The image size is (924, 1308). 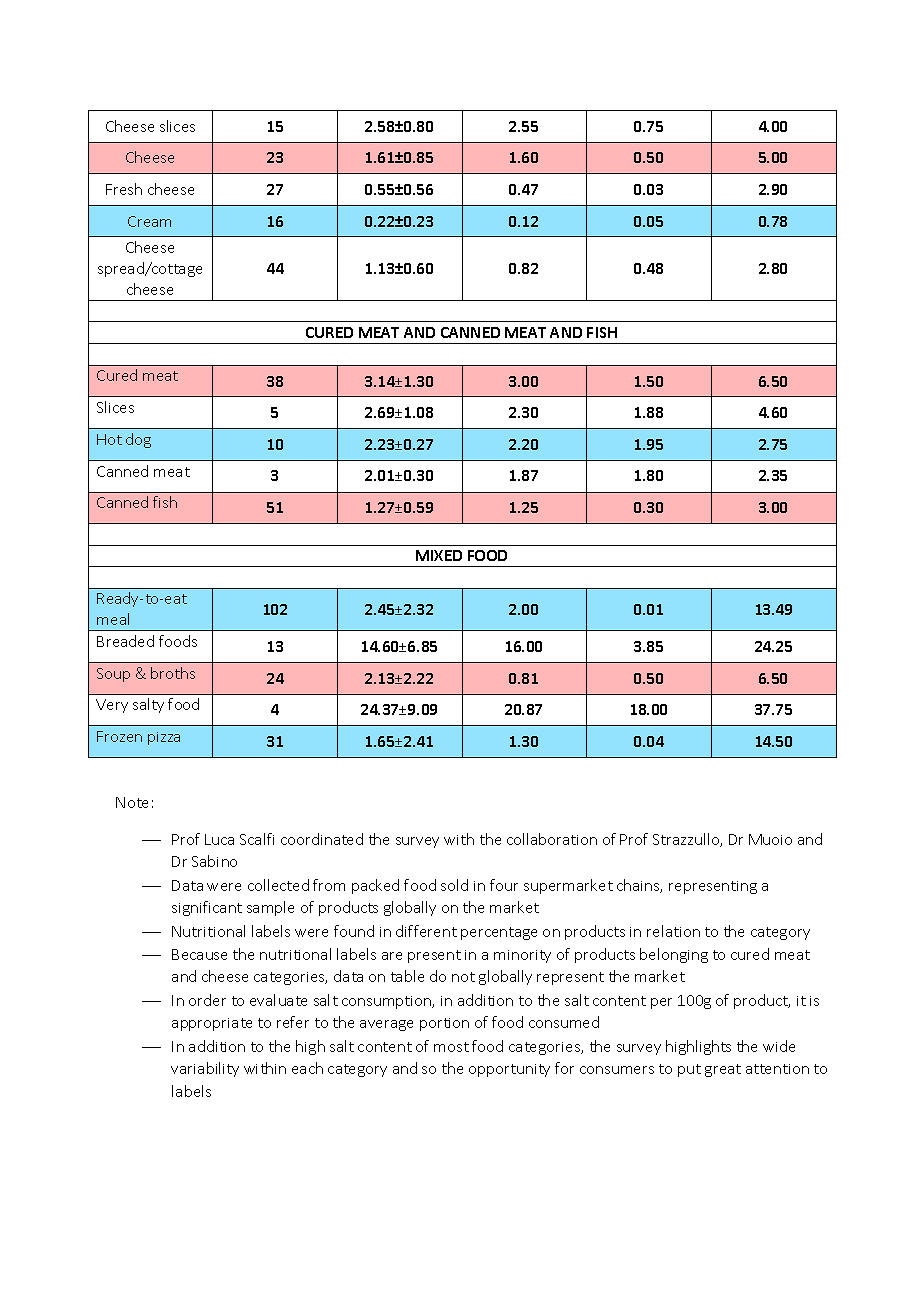 What do you see at coordinates (124, 189) in the screenshot?
I see `Fresh` at bounding box center [124, 189].
